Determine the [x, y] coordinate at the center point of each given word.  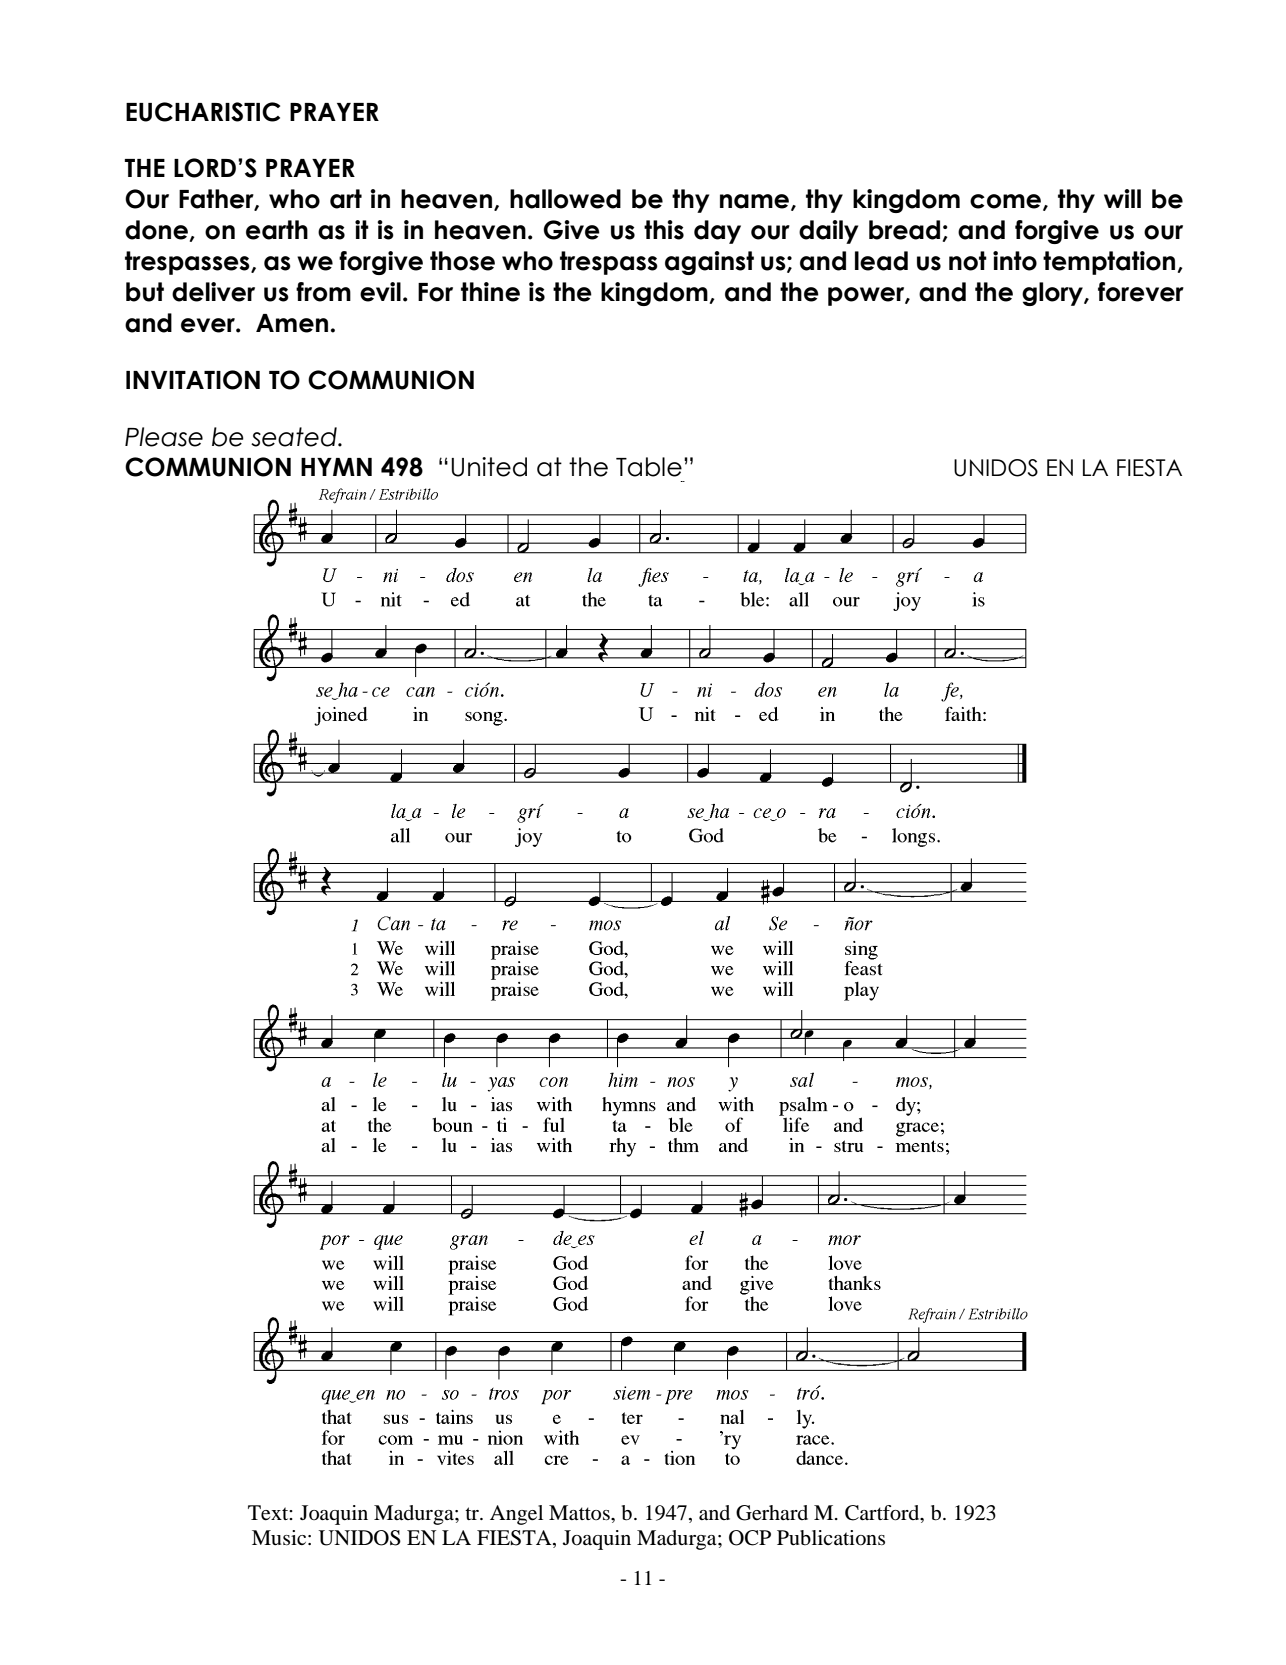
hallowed [565, 199]
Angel [516, 1515]
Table [649, 467]
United [489, 467]
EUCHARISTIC [203, 112]
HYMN [336, 467]
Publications [831, 1538]
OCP [750, 1538]
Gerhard [772, 1513]
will [1122, 198]
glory [1053, 294]
